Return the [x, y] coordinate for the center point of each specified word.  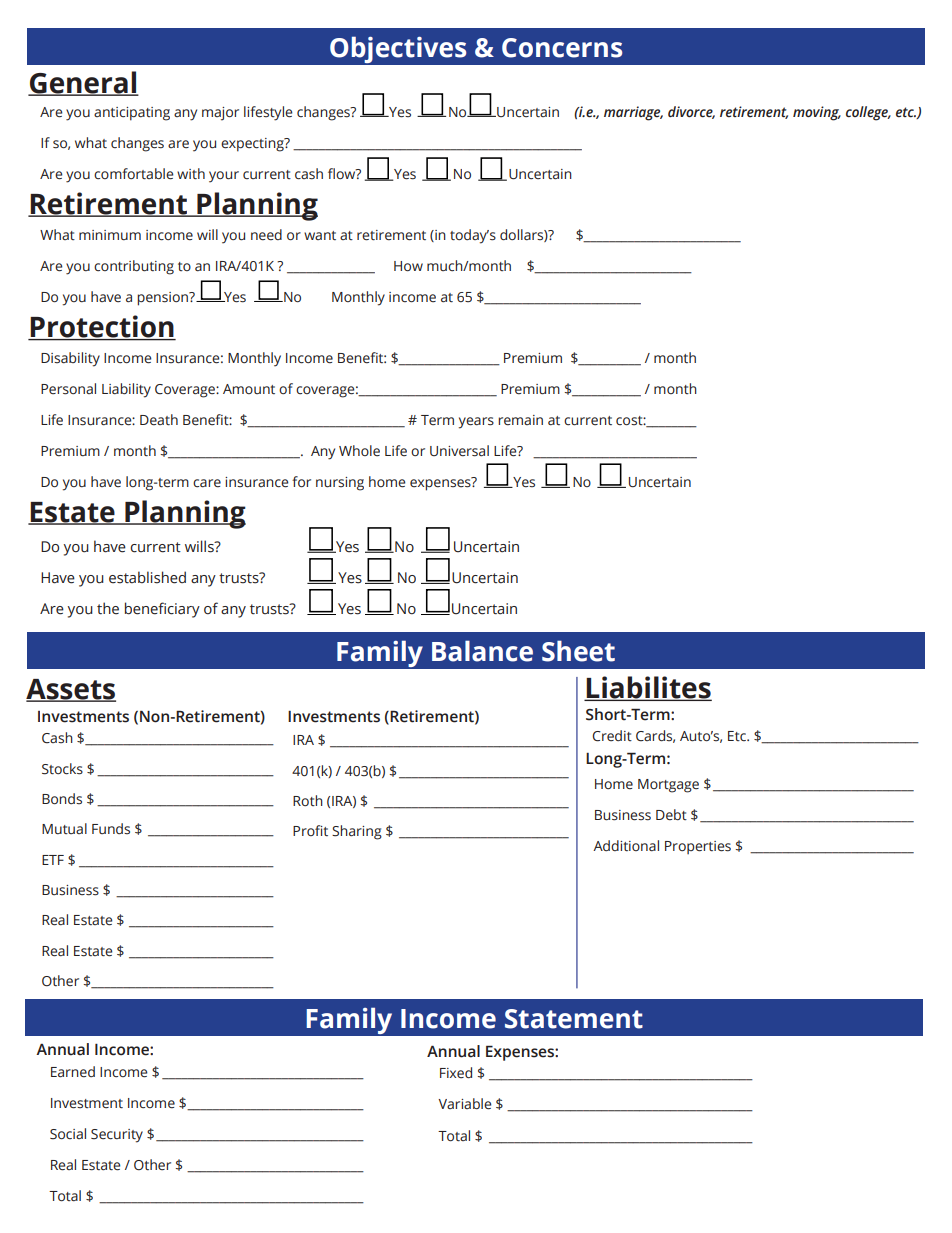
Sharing [357, 832]
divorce [691, 112]
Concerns [562, 48]
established [147, 577]
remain [520, 420]
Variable [464, 1104]
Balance [482, 651]
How [408, 266]
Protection [102, 327]
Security [117, 1136]
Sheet [578, 651]
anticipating [132, 114]
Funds [111, 828]
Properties [698, 847]
